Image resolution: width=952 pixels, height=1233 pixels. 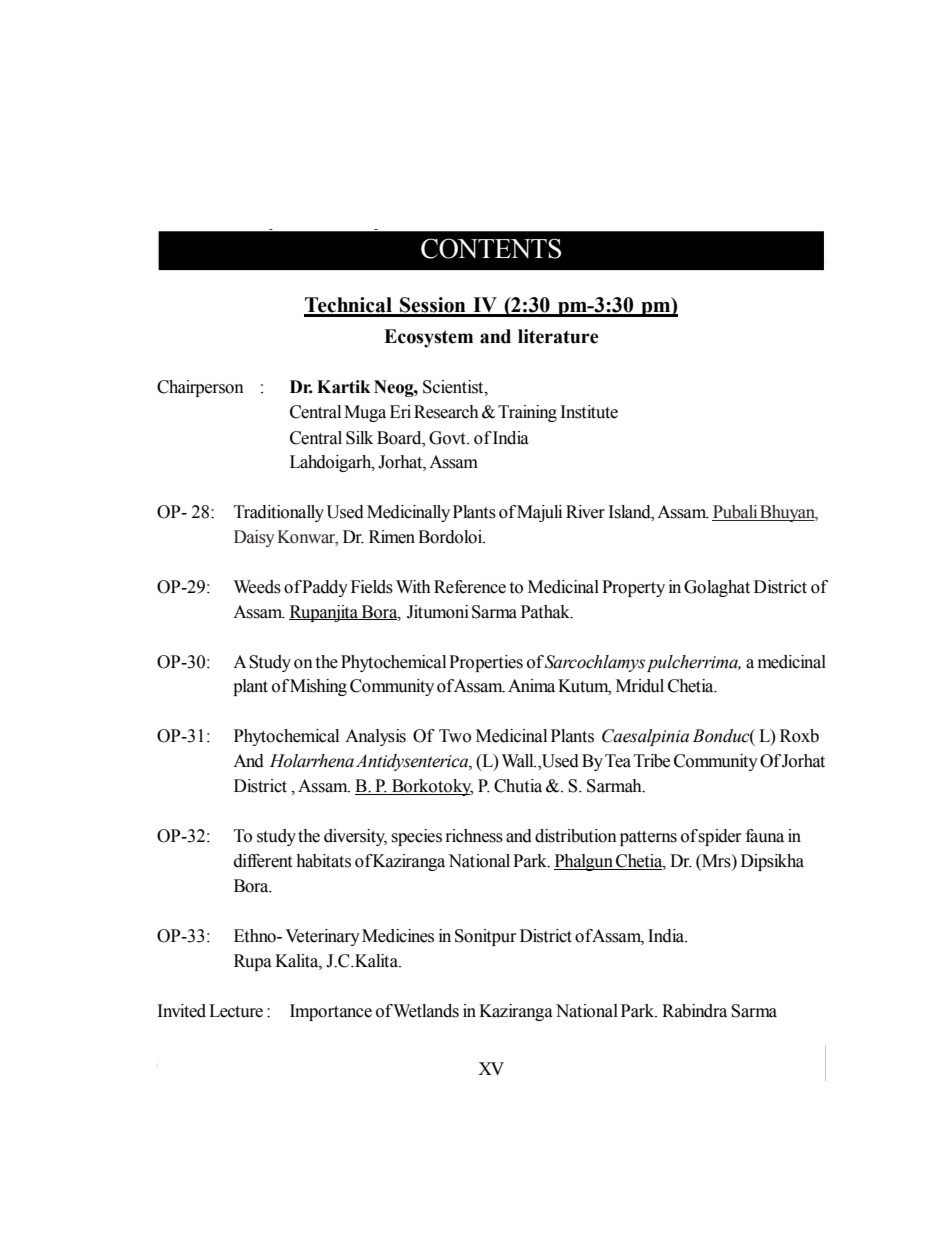 What do you see at coordinates (558, 336) in the image?
I see `literature` at bounding box center [558, 336].
